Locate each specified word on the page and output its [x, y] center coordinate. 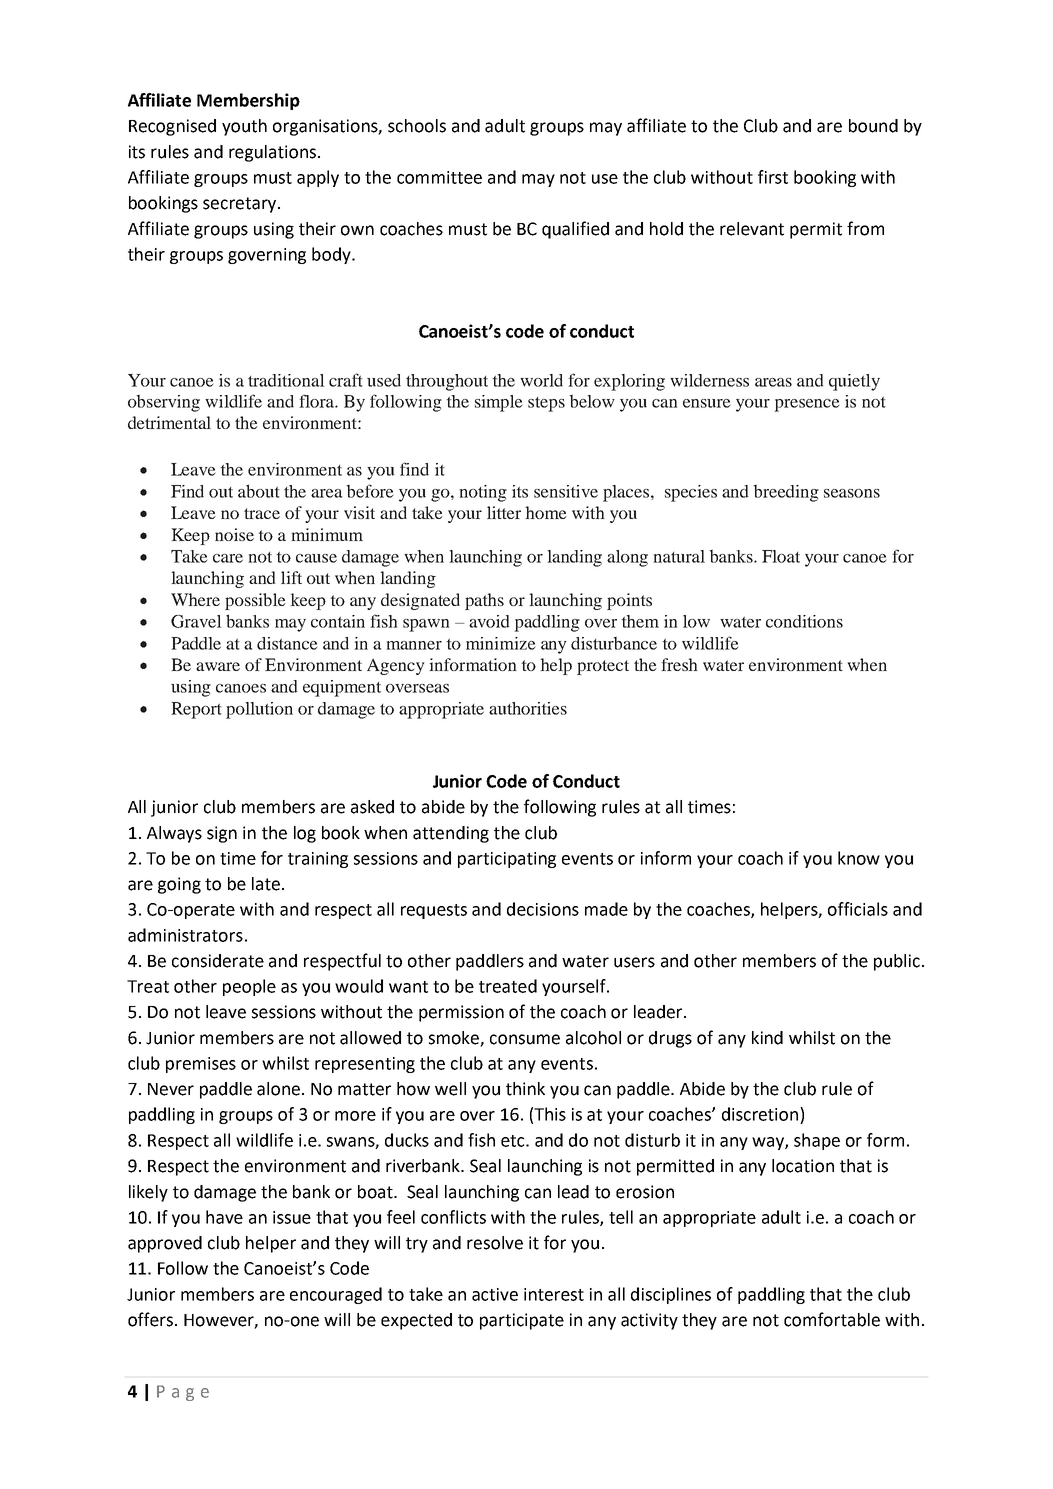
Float [781, 556]
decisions [543, 909]
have [224, 1217]
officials [858, 909]
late [266, 884]
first [773, 177]
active [495, 1294]
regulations [272, 153]
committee [439, 177]
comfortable [832, 1319]
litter [504, 512]
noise [234, 534]
